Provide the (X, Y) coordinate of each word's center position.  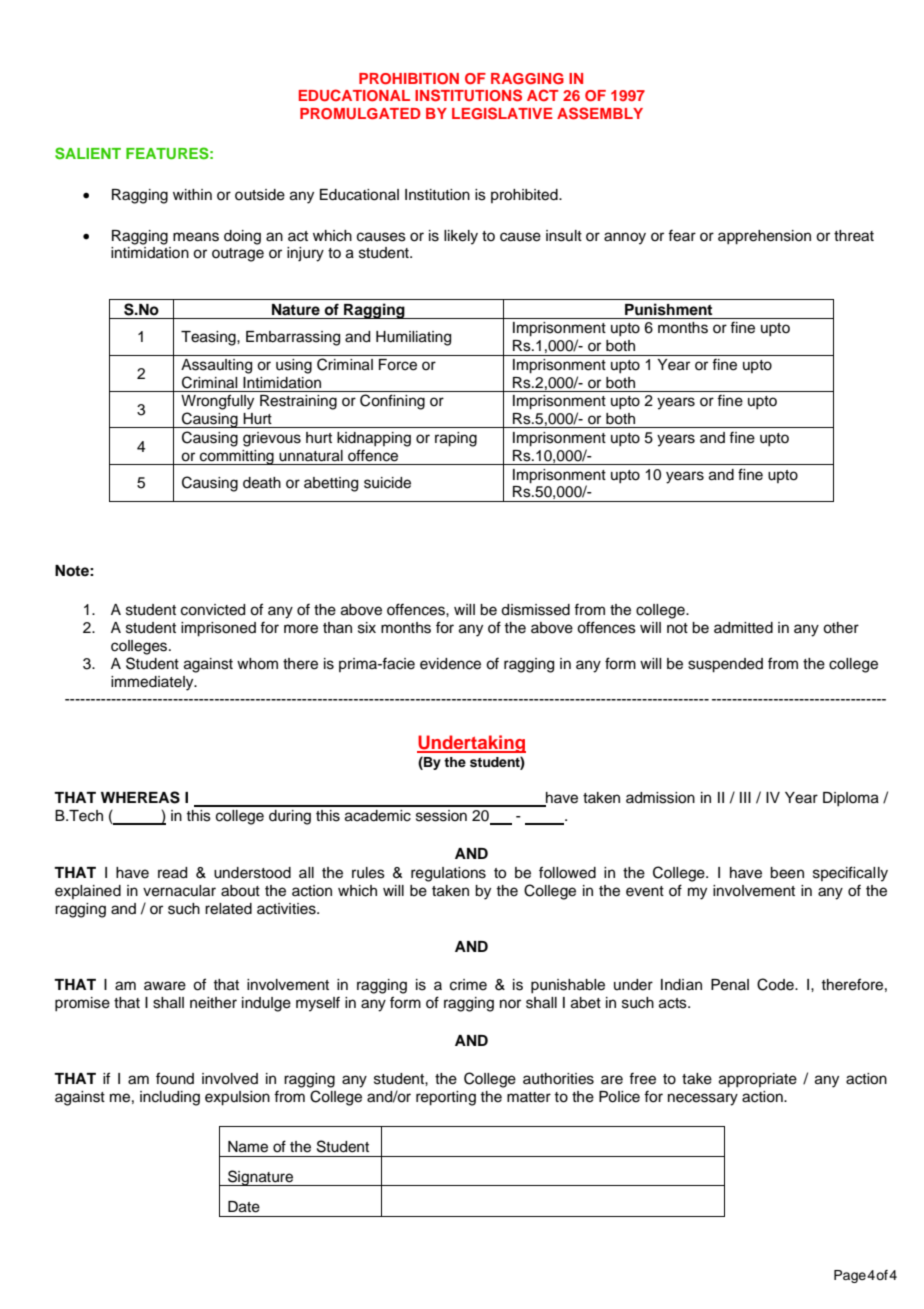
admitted (743, 628)
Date (244, 1207)
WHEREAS (140, 797)
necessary (703, 1099)
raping (456, 439)
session (441, 816)
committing (237, 457)
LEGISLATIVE (502, 113)
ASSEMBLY (600, 113)
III (745, 797)
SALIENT (88, 153)
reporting (446, 1098)
